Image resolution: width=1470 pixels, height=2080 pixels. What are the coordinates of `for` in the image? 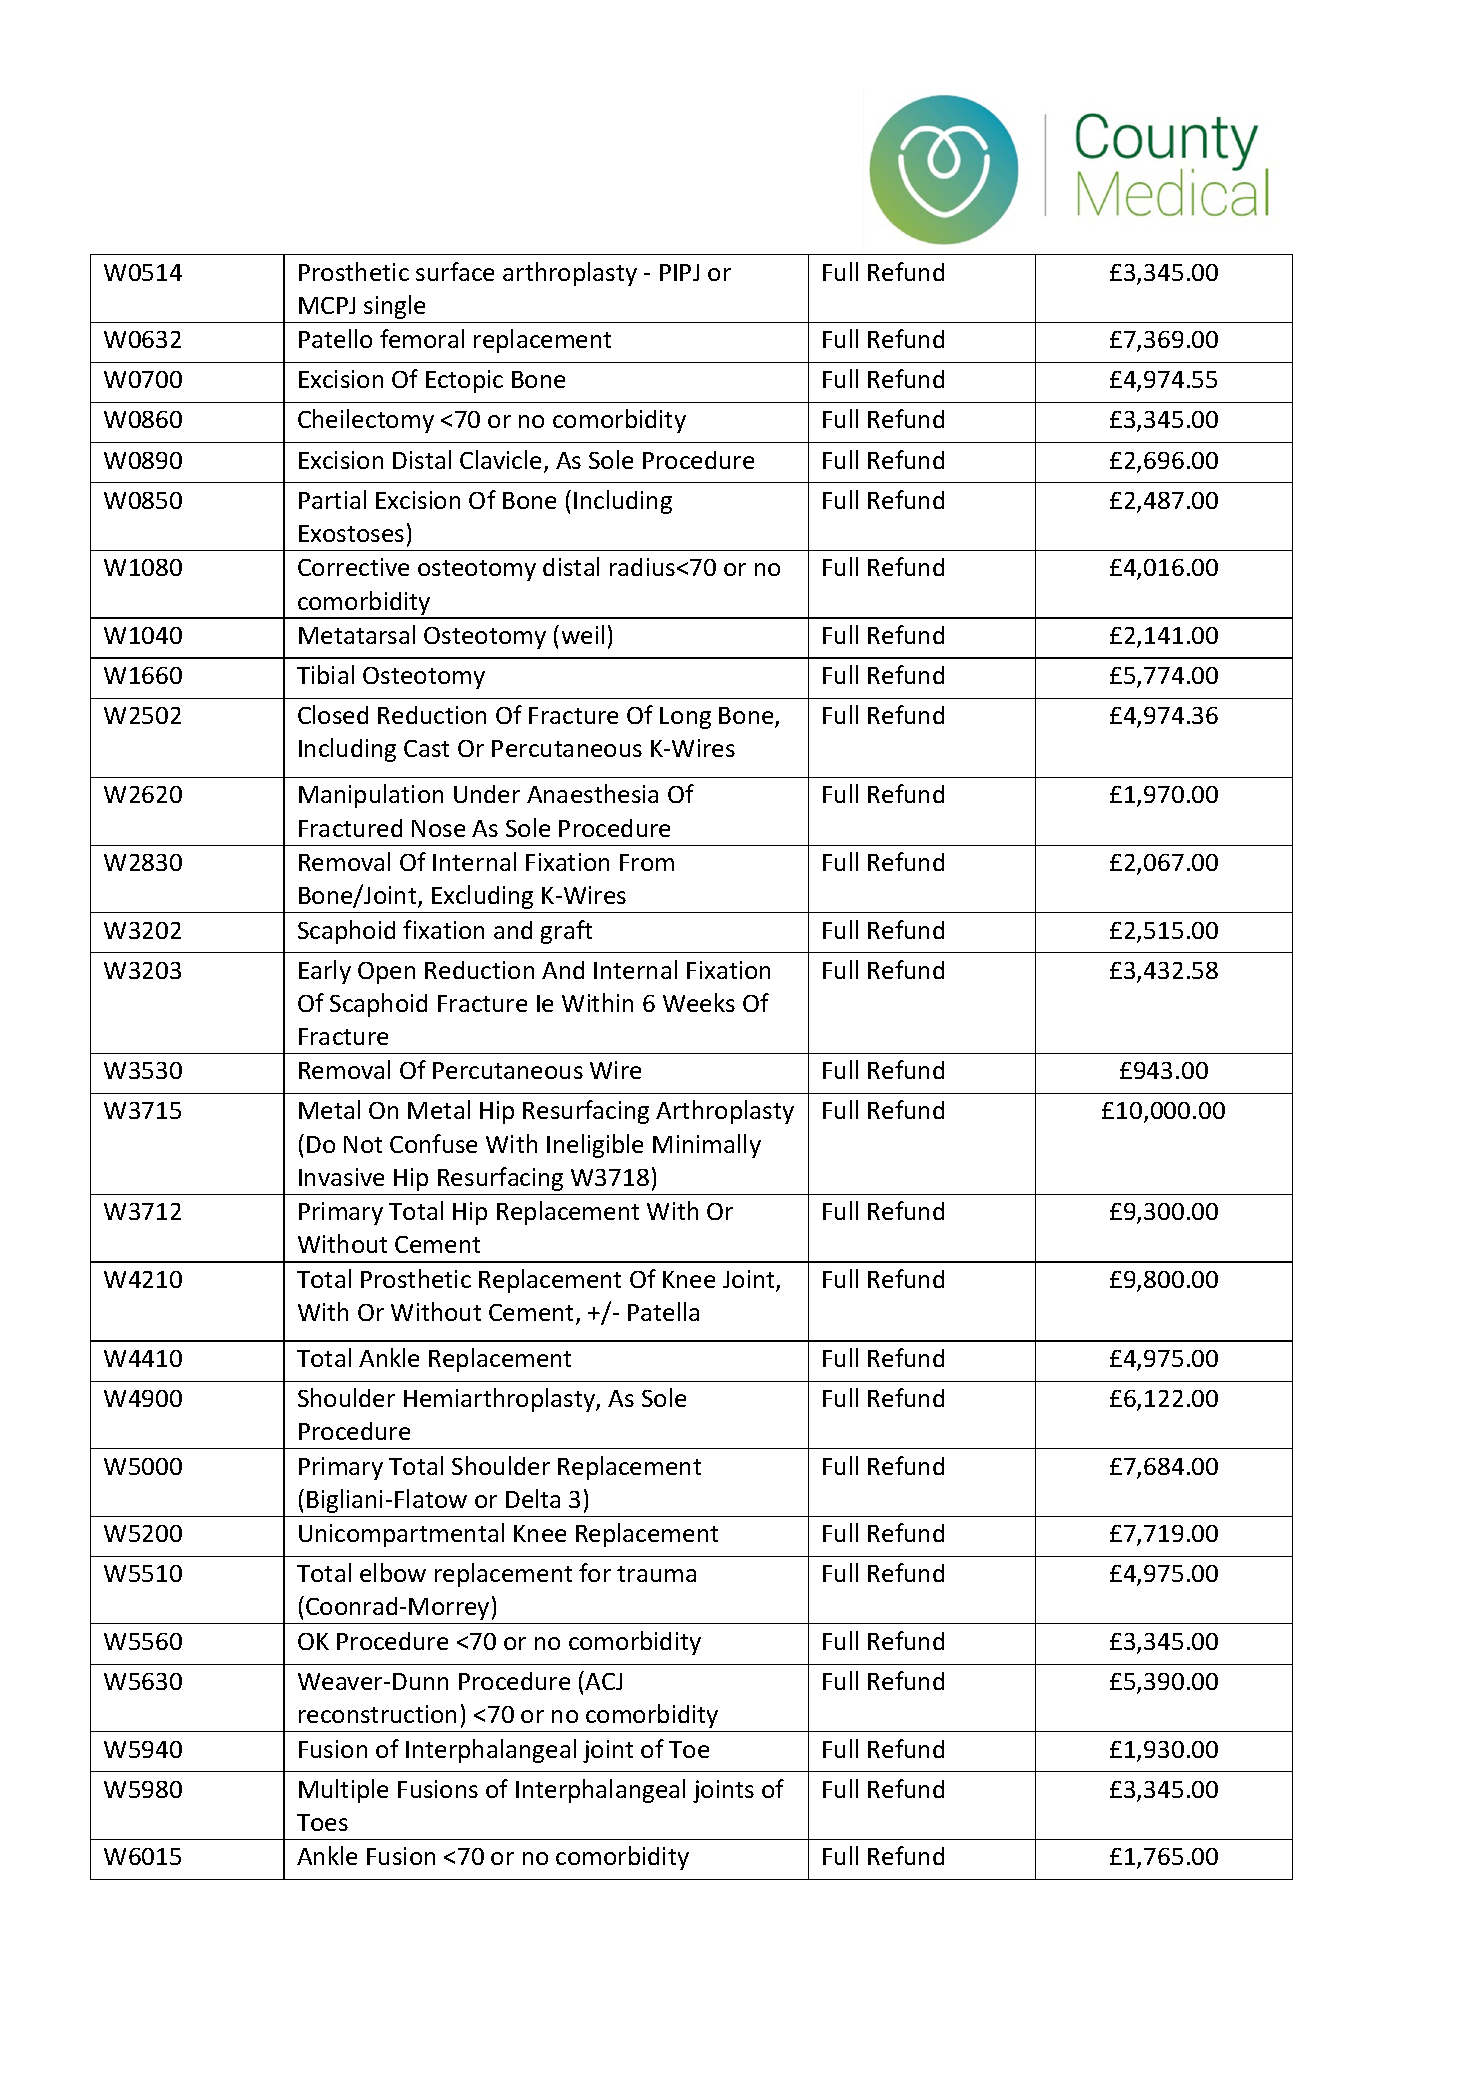 It's located at (595, 1572).
